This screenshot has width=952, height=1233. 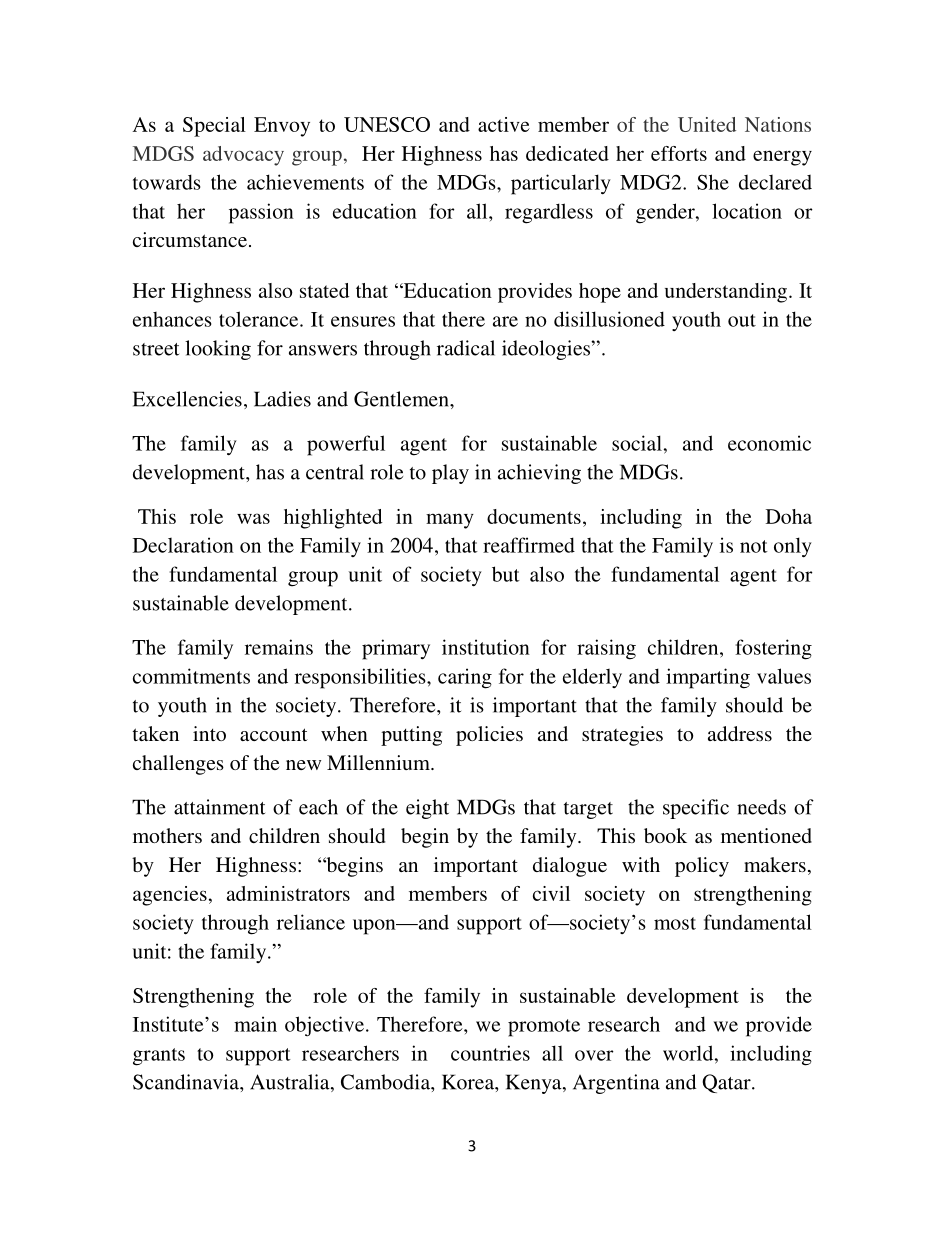 I want to click on address, so click(x=740, y=733).
